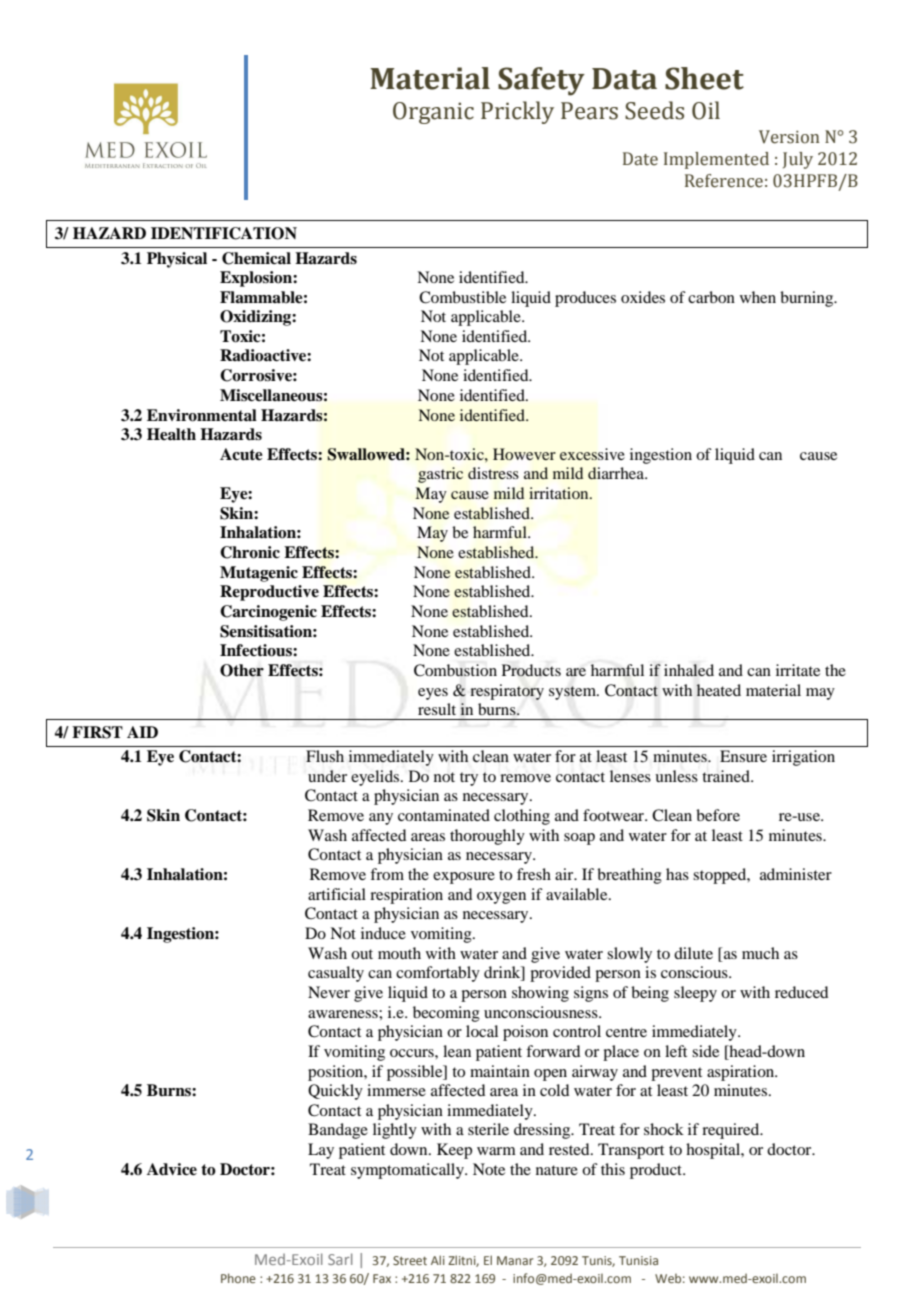 The image size is (924, 1308). I want to click on Combustion, so click(455, 670).
